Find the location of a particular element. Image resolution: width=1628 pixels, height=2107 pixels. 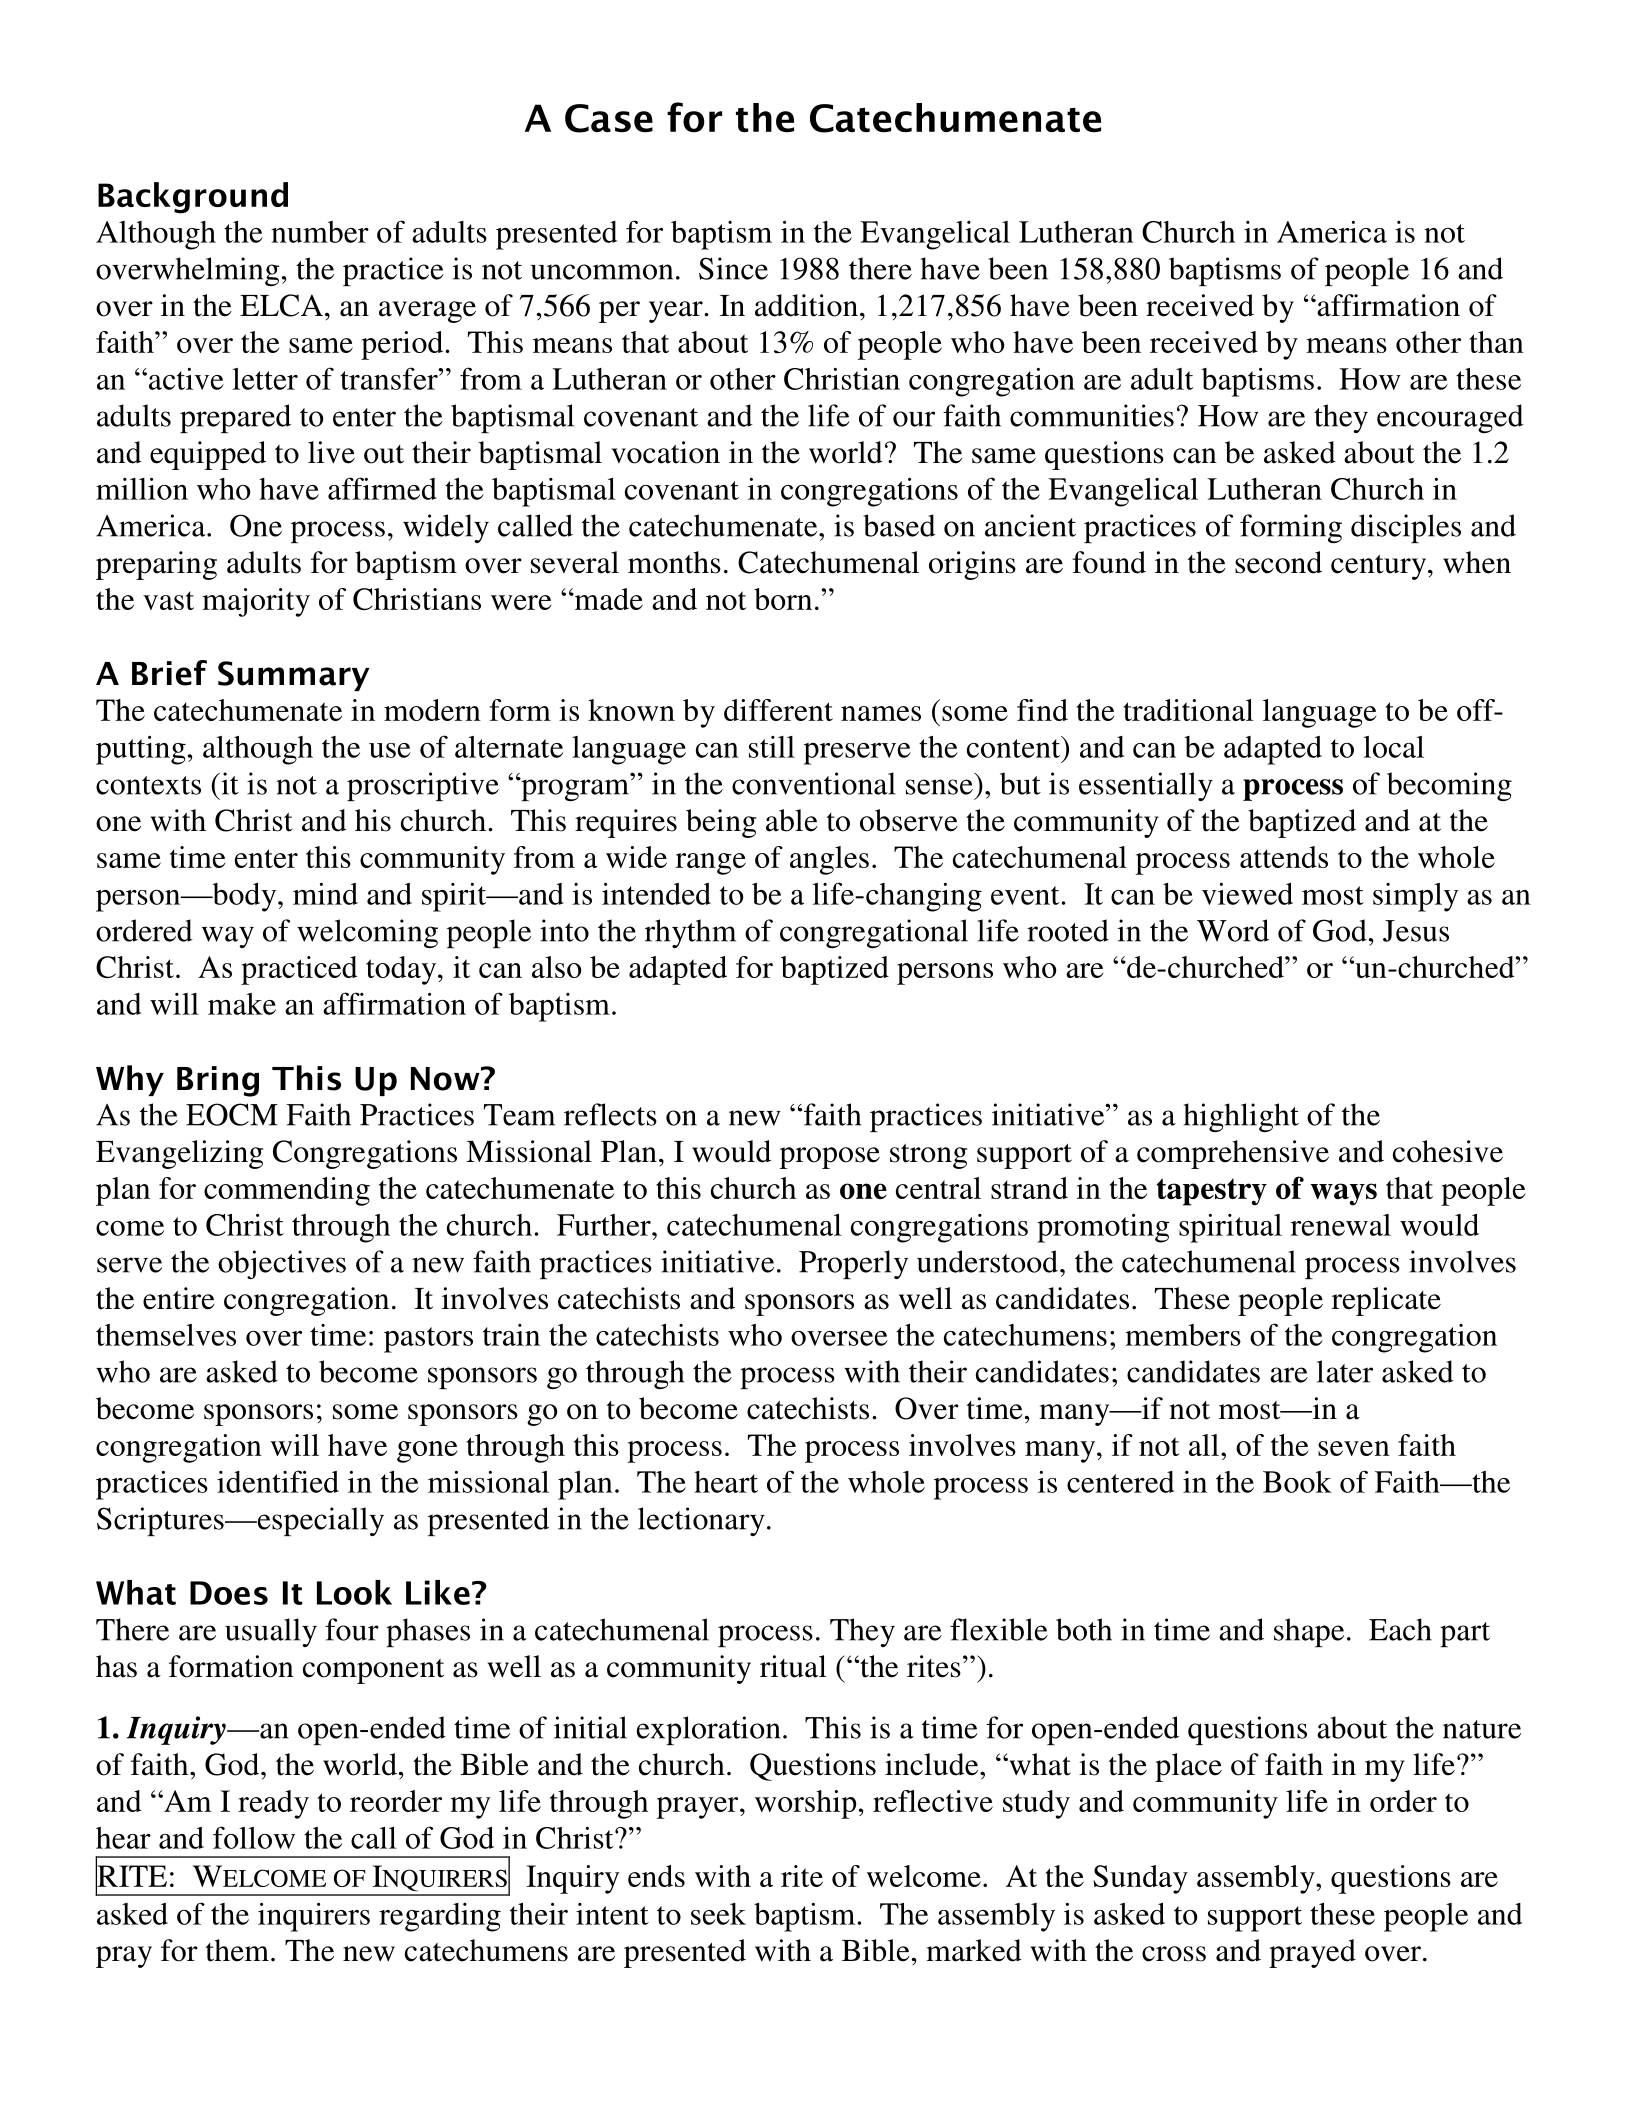

number is located at coordinates (320, 232).
